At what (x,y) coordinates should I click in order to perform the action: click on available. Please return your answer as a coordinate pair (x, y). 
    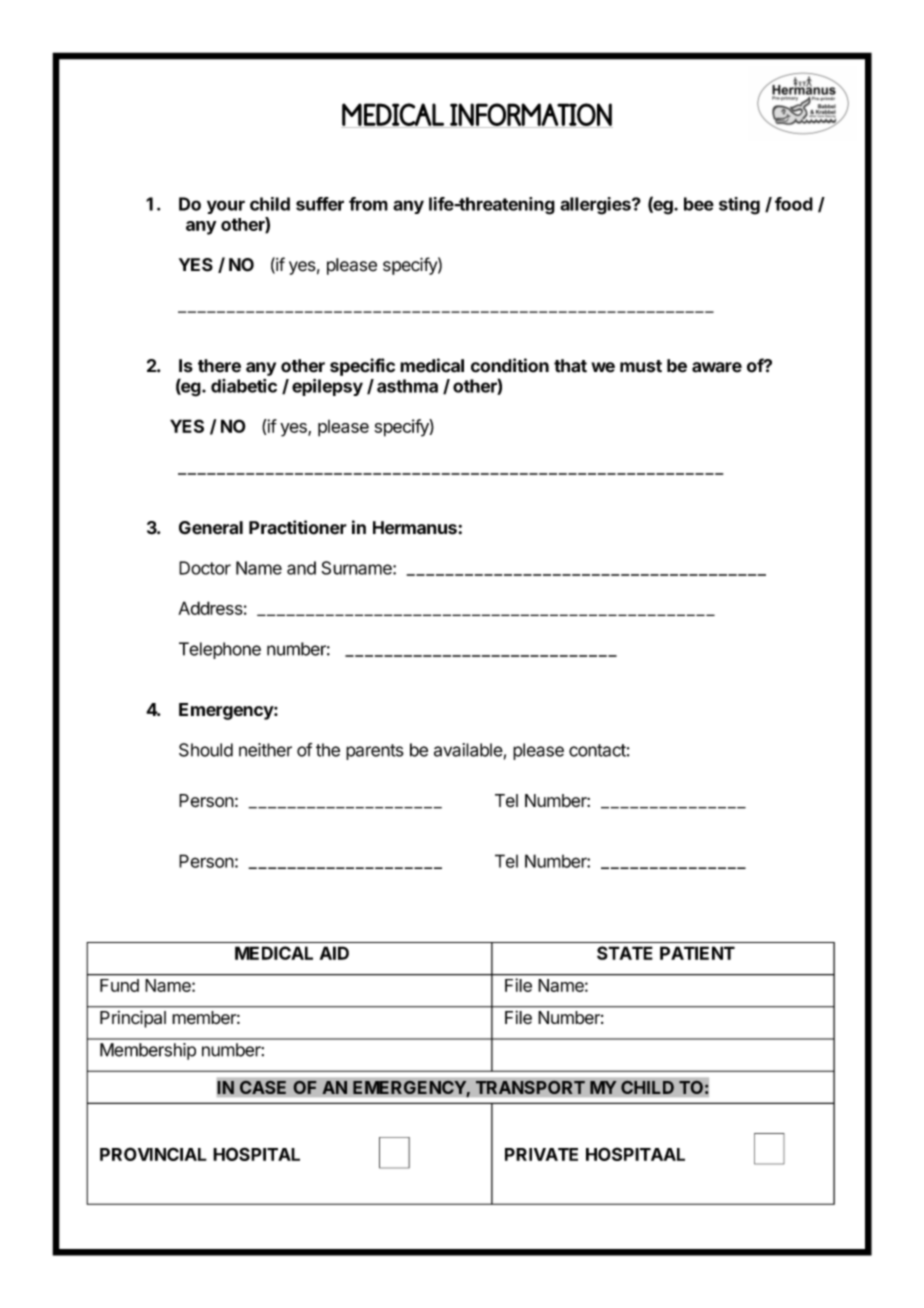
    Looking at the image, I should click on (468, 750).
